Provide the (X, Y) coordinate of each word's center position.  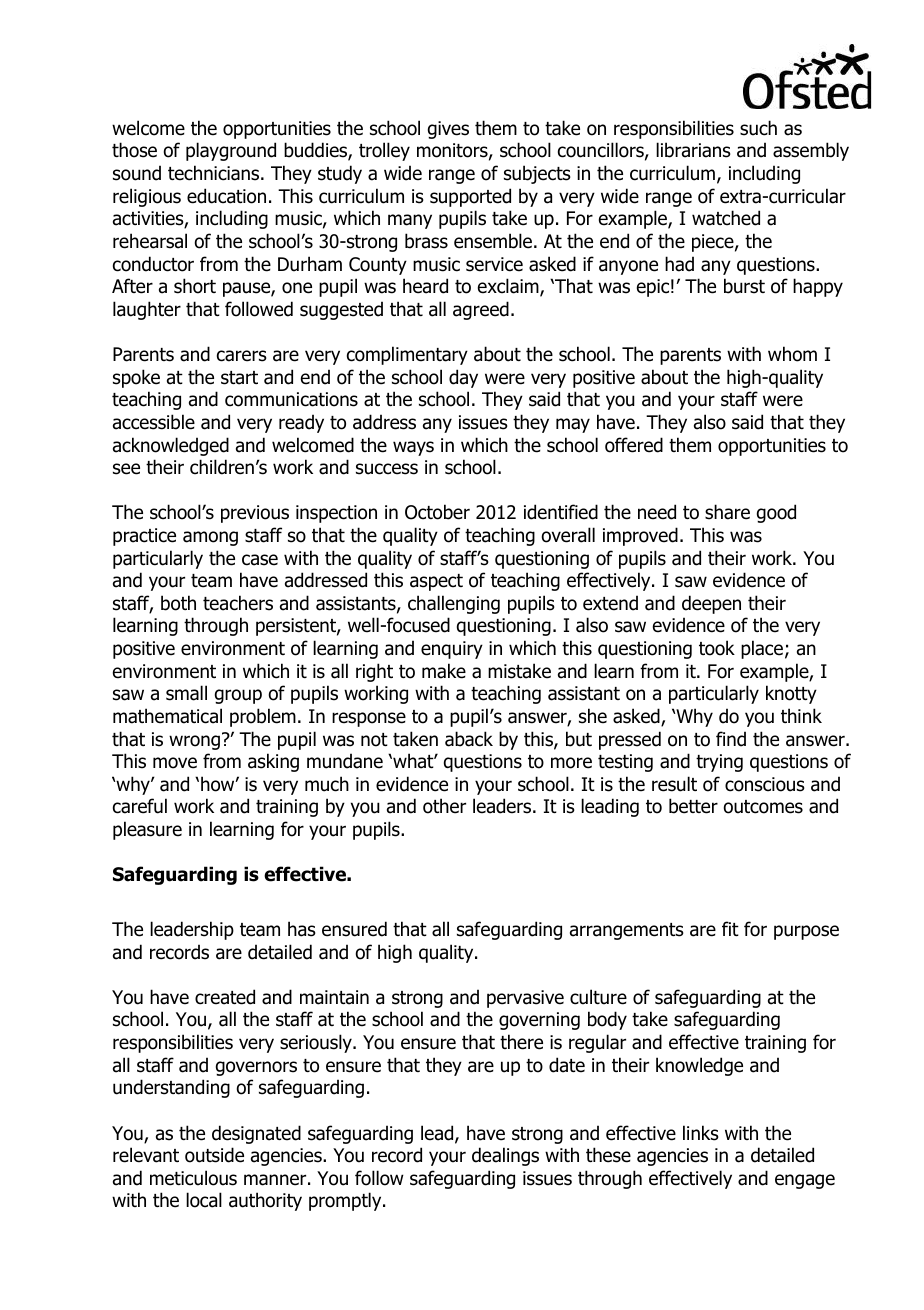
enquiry (452, 650)
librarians (693, 150)
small (186, 693)
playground (231, 151)
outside (214, 1155)
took (717, 648)
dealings (505, 1156)
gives (448, 130)
